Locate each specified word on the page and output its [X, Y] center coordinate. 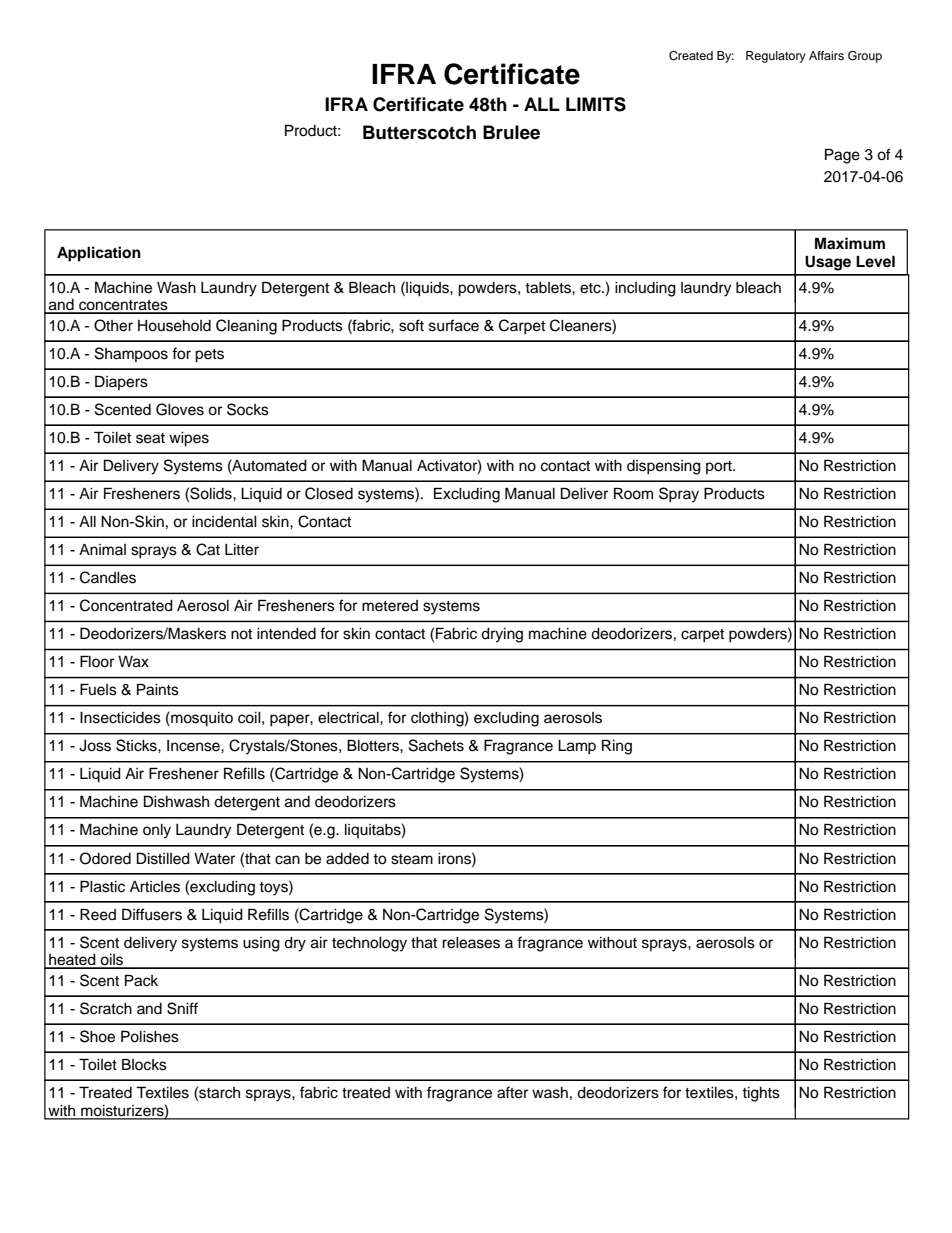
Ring [617, 747]
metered [390, 606]
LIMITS [596, 104]
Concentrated [126, 605]
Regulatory [776, 57]
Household [174, 326]
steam [412, 859]
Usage [828, 263]
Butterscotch [419, 132]
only [157, 831]
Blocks [144, 1064]
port [720, 467]
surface [454, 325]
